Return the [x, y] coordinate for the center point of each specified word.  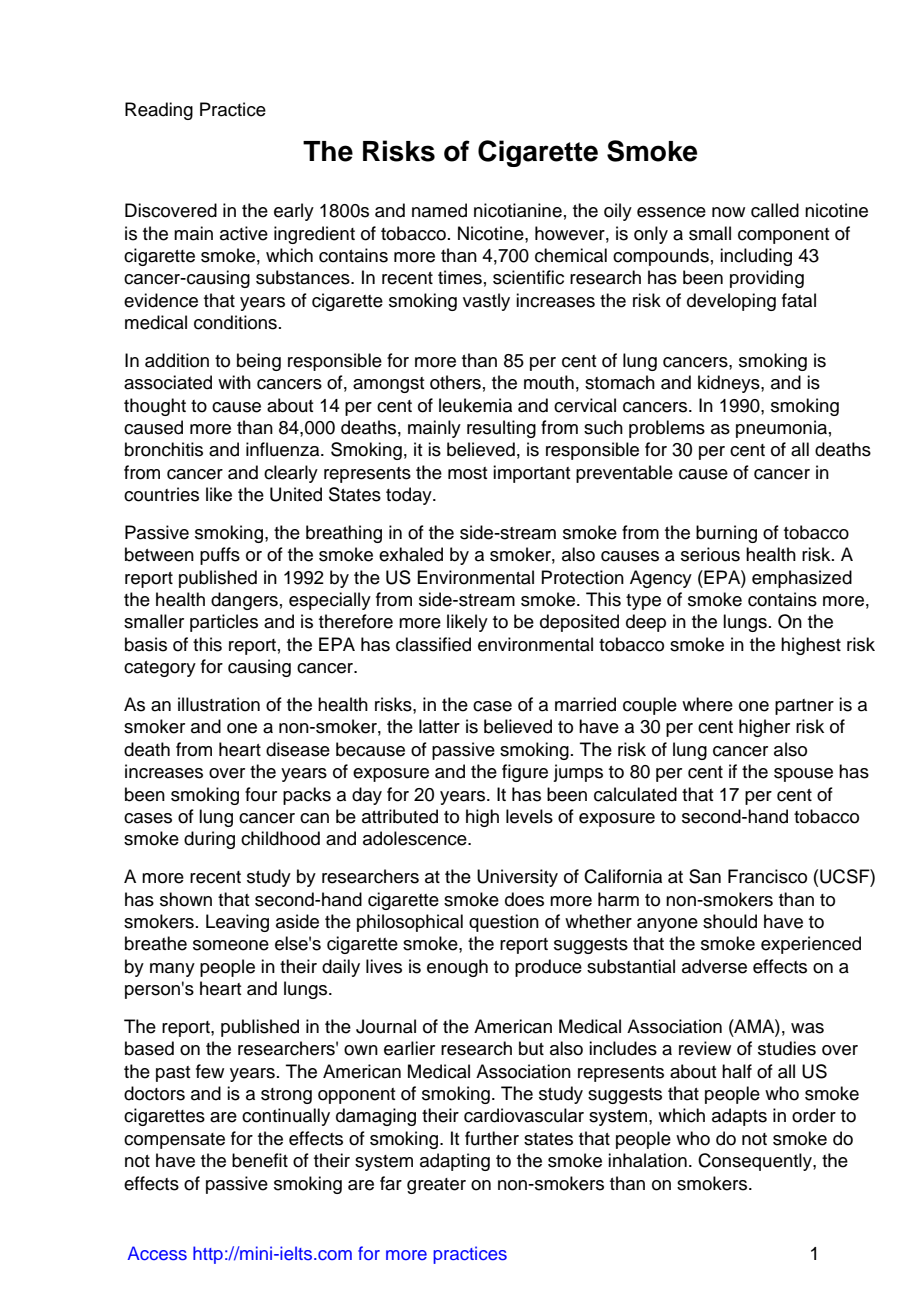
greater [436, 1186]
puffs [220, 556]
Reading [159, 111]
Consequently [756, 1162]
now [728, 212]
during [209, 840]
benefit [260, 1160]
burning [726, 534]
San [705, 876]
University [517, 878]
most [468, 473]
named [439, 210]
